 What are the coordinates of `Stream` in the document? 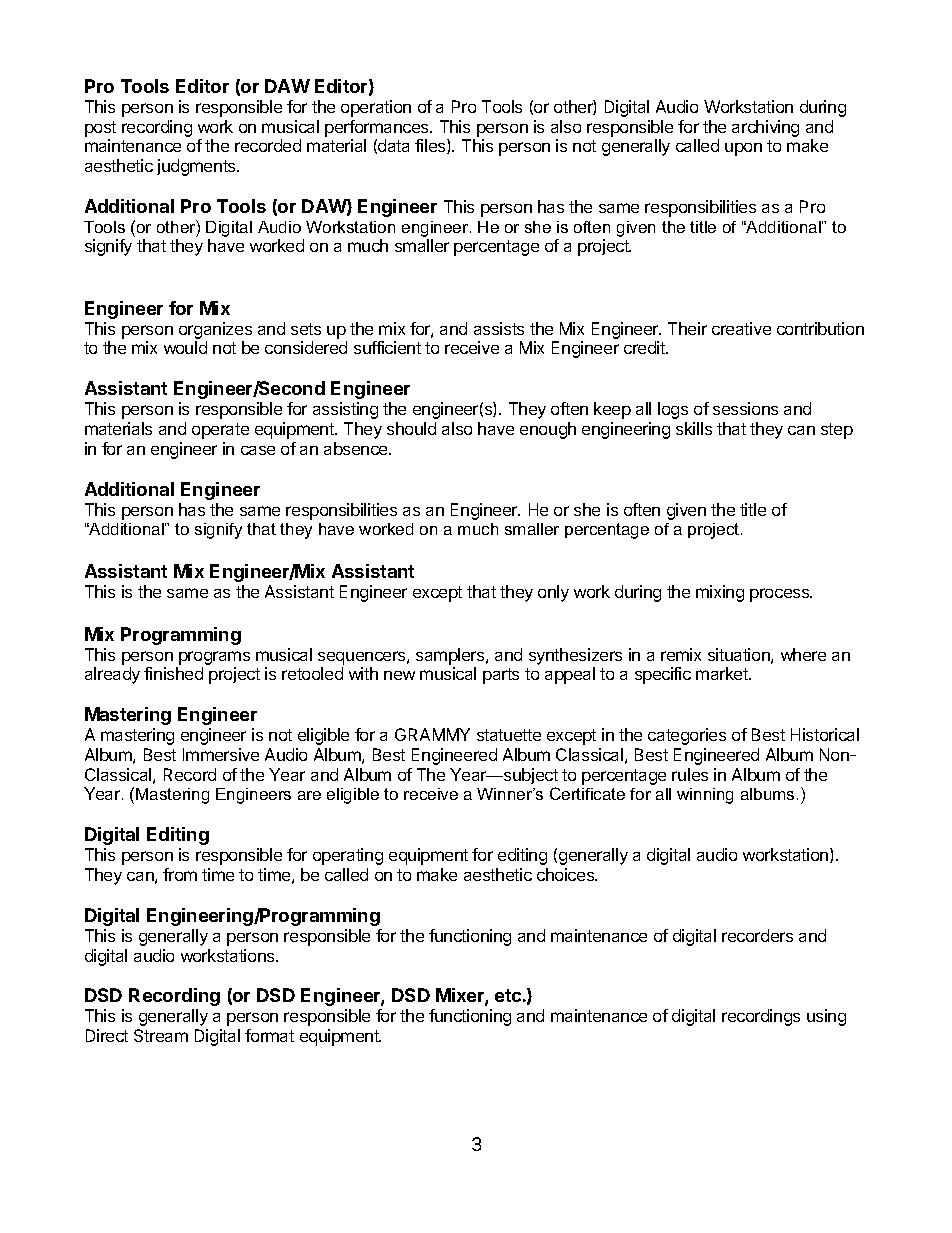 It's located at (161, 1035).
